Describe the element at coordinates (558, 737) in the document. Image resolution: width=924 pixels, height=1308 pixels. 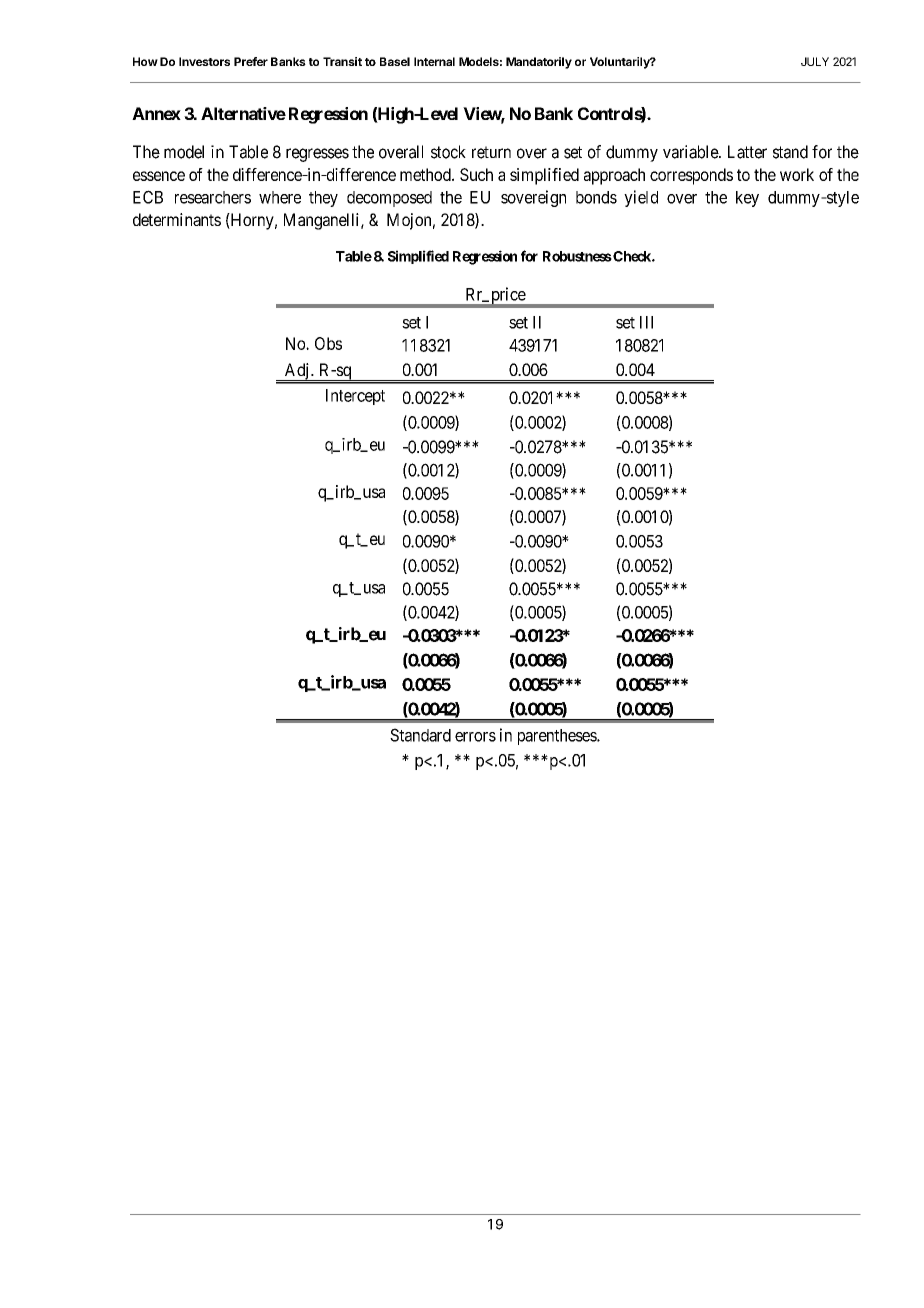
I see `parentheses` at that location.
